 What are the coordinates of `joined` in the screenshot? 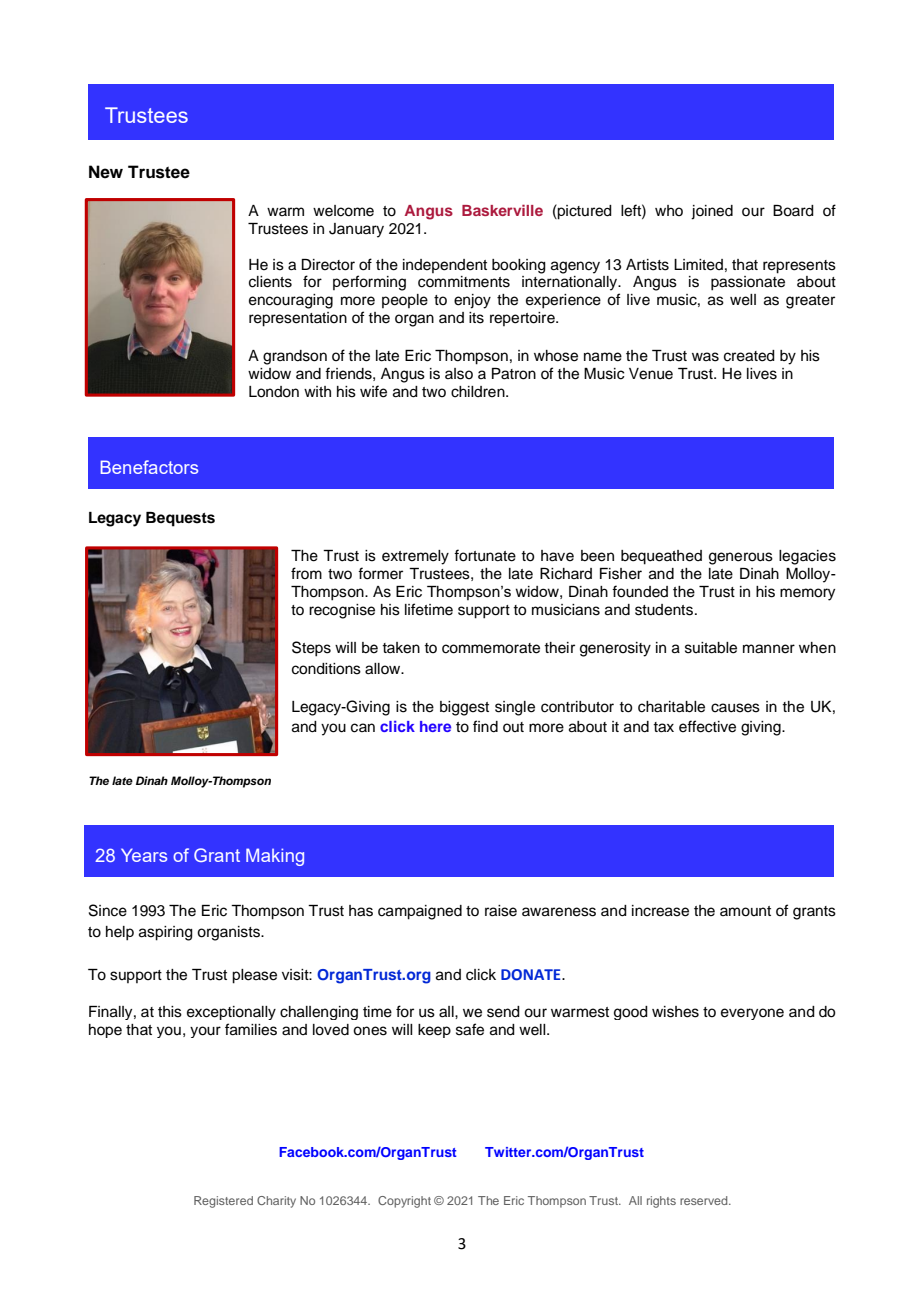 It's located at (712, 212).
